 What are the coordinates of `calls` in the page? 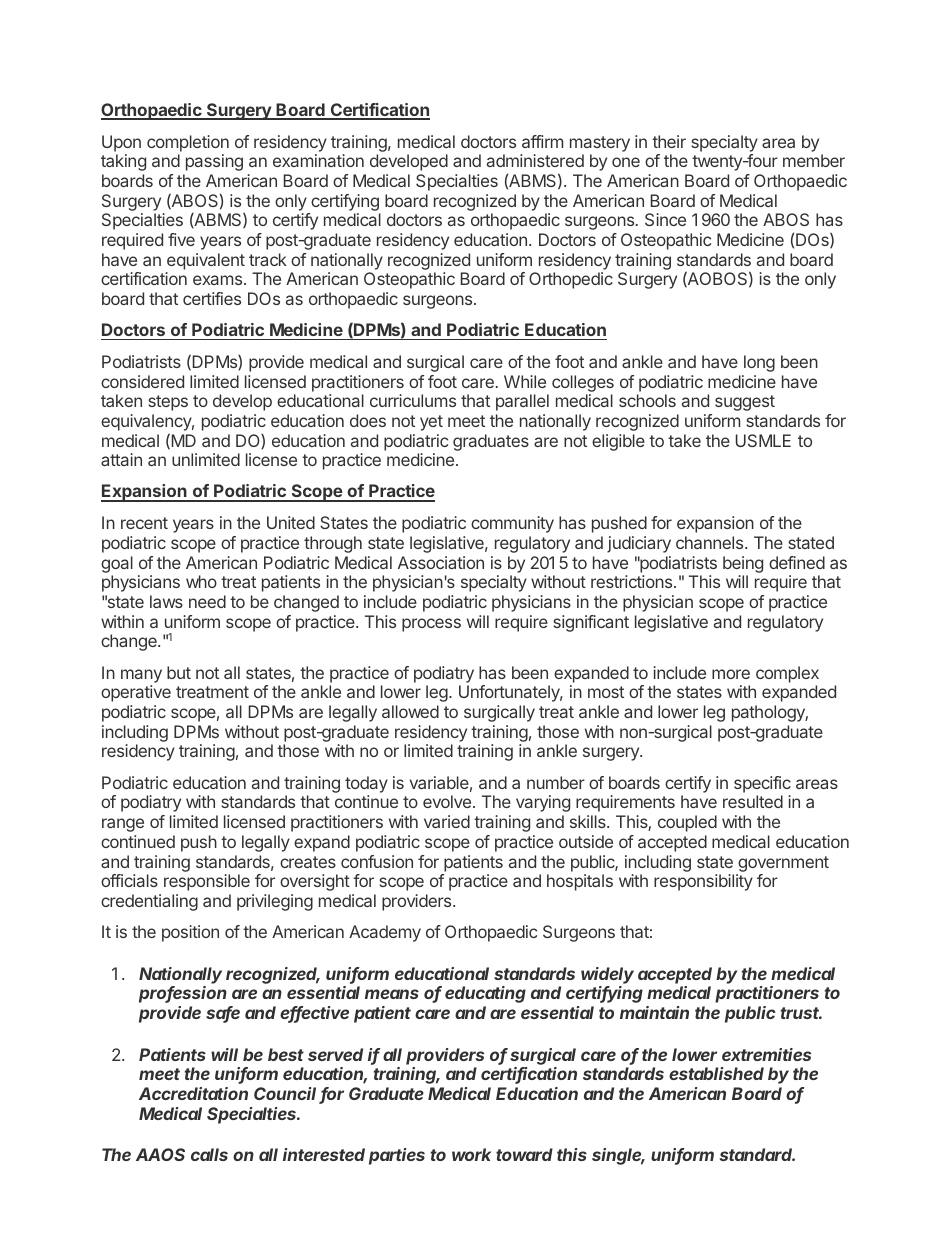 It's located at (209, 1154).
